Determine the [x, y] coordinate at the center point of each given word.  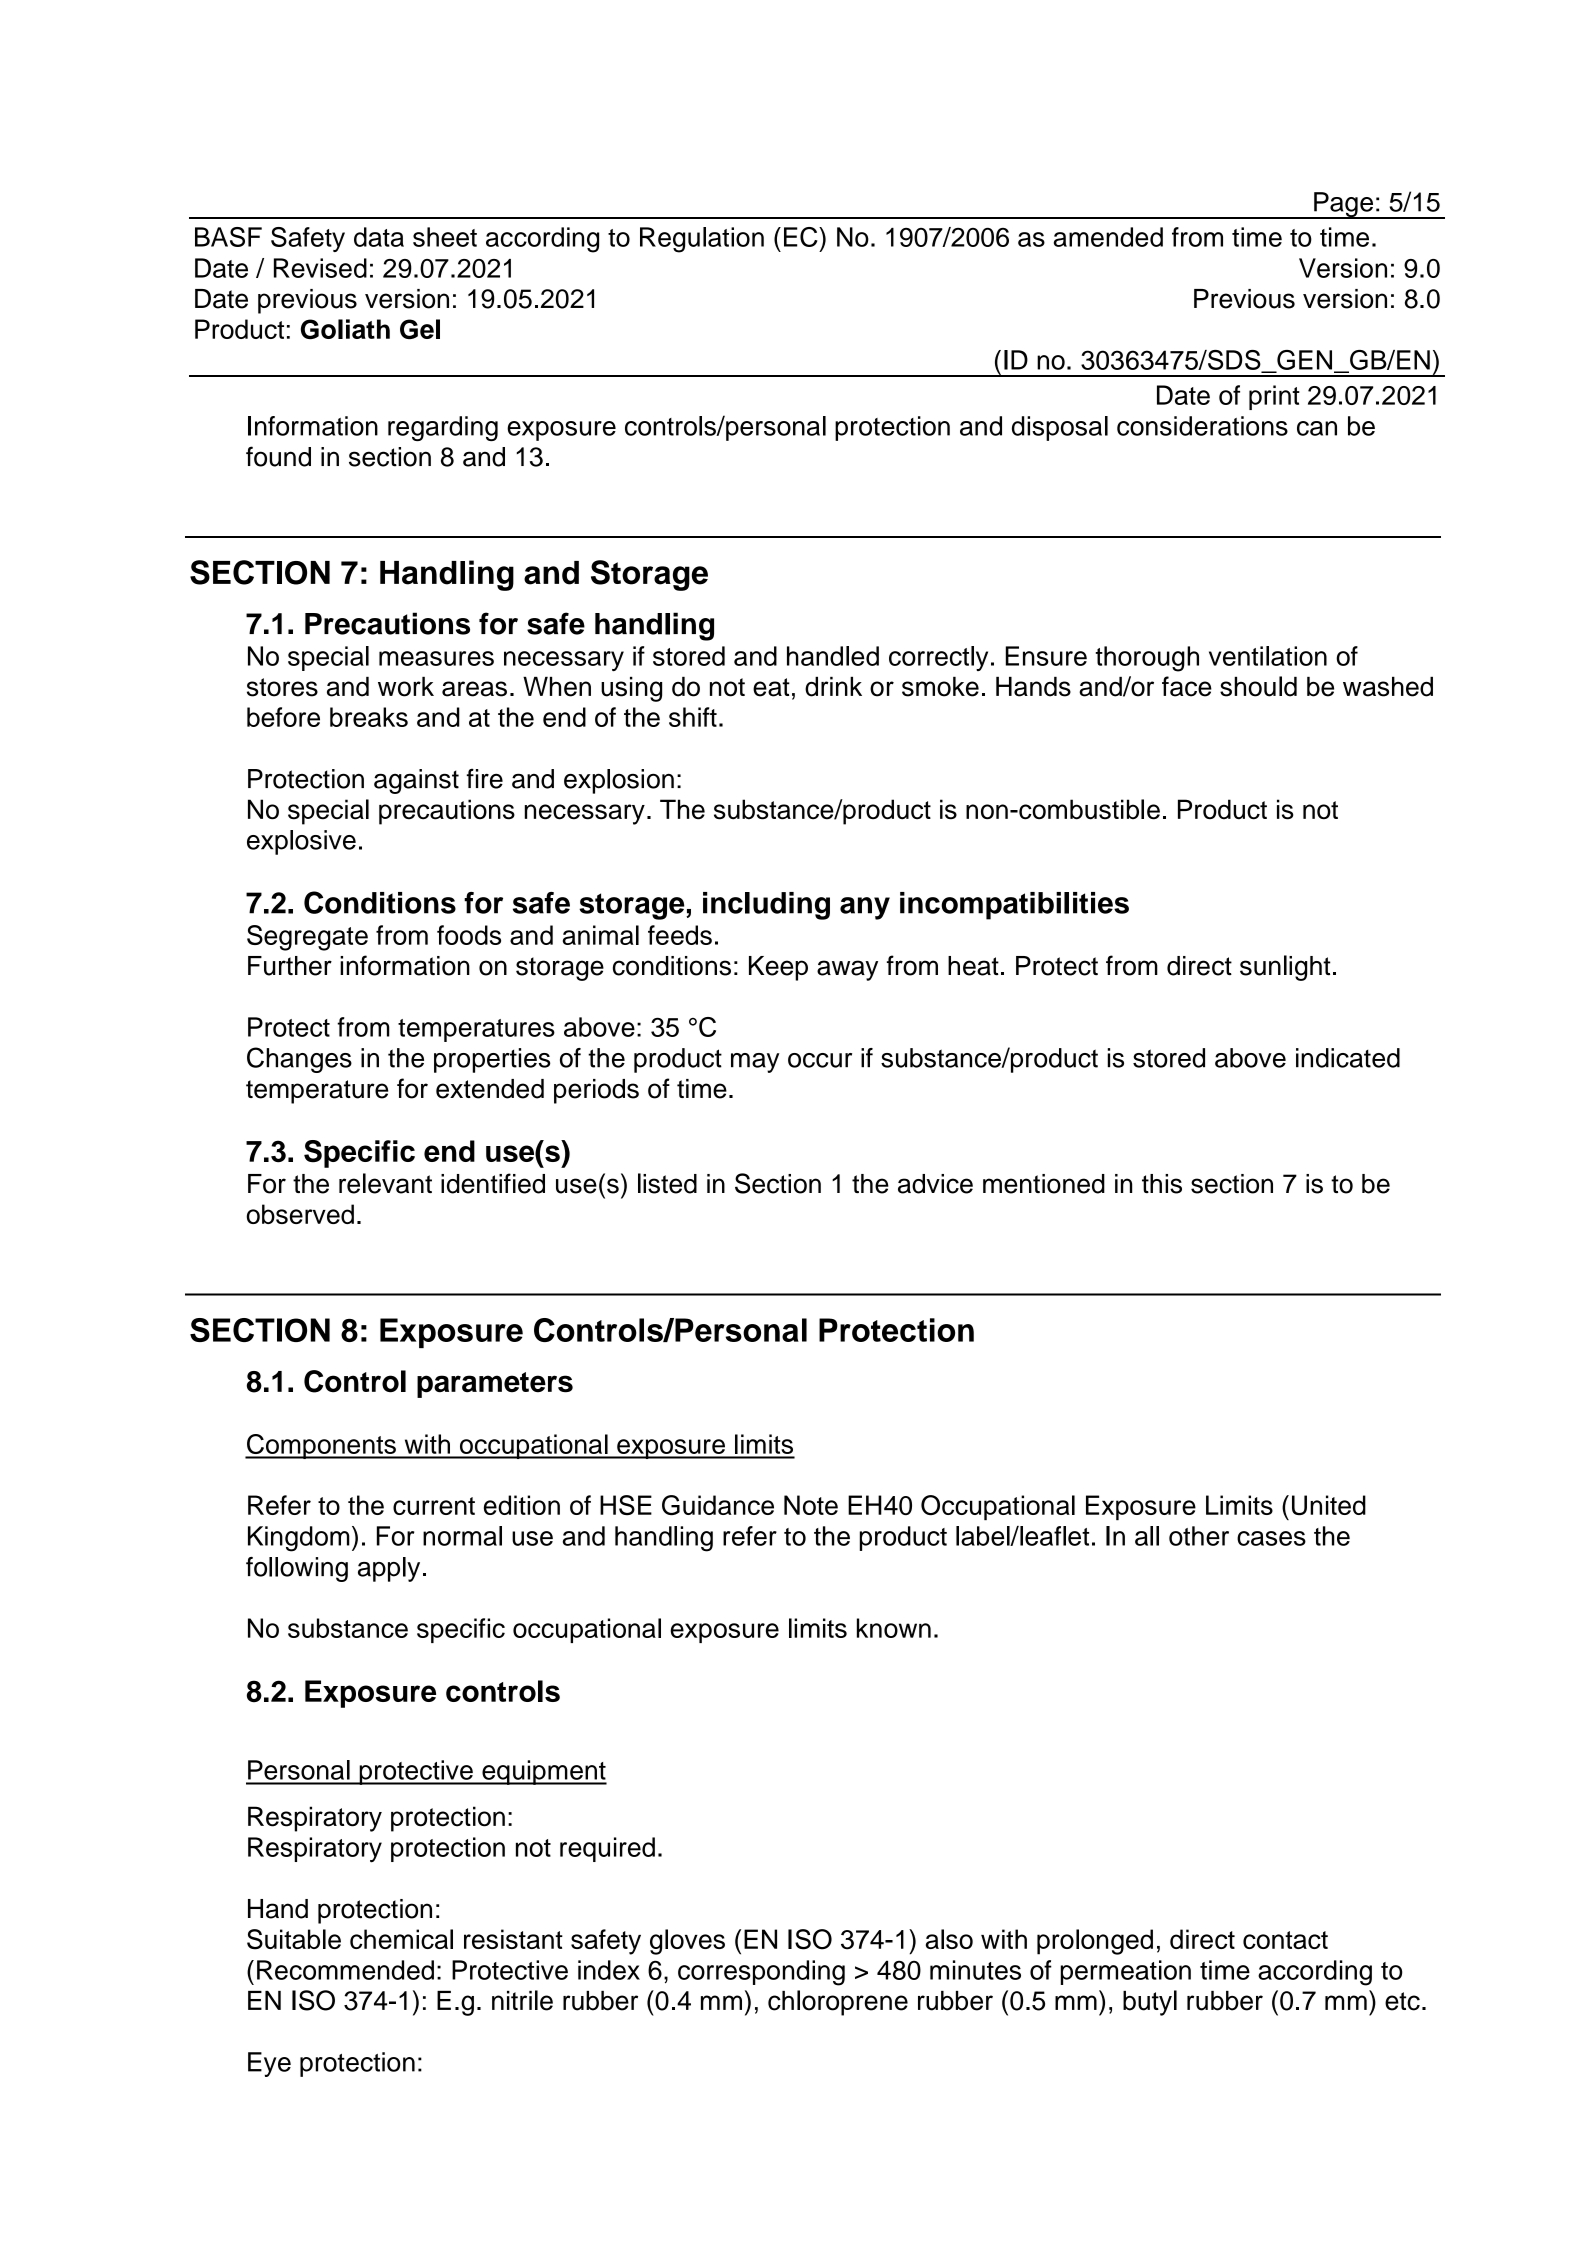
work [406, 687]
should [1258, 686]
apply [389, 1569]
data [379, 237]
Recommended [345, 1970]
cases [1271, 1538]
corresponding [761, 1973]
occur [820, 1060]
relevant [385, 1183]
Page [1344, 205]
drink [833, 687]
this [1162, 1184]
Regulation [702, 240]
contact [1285, 1940]
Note [811, 1505]
